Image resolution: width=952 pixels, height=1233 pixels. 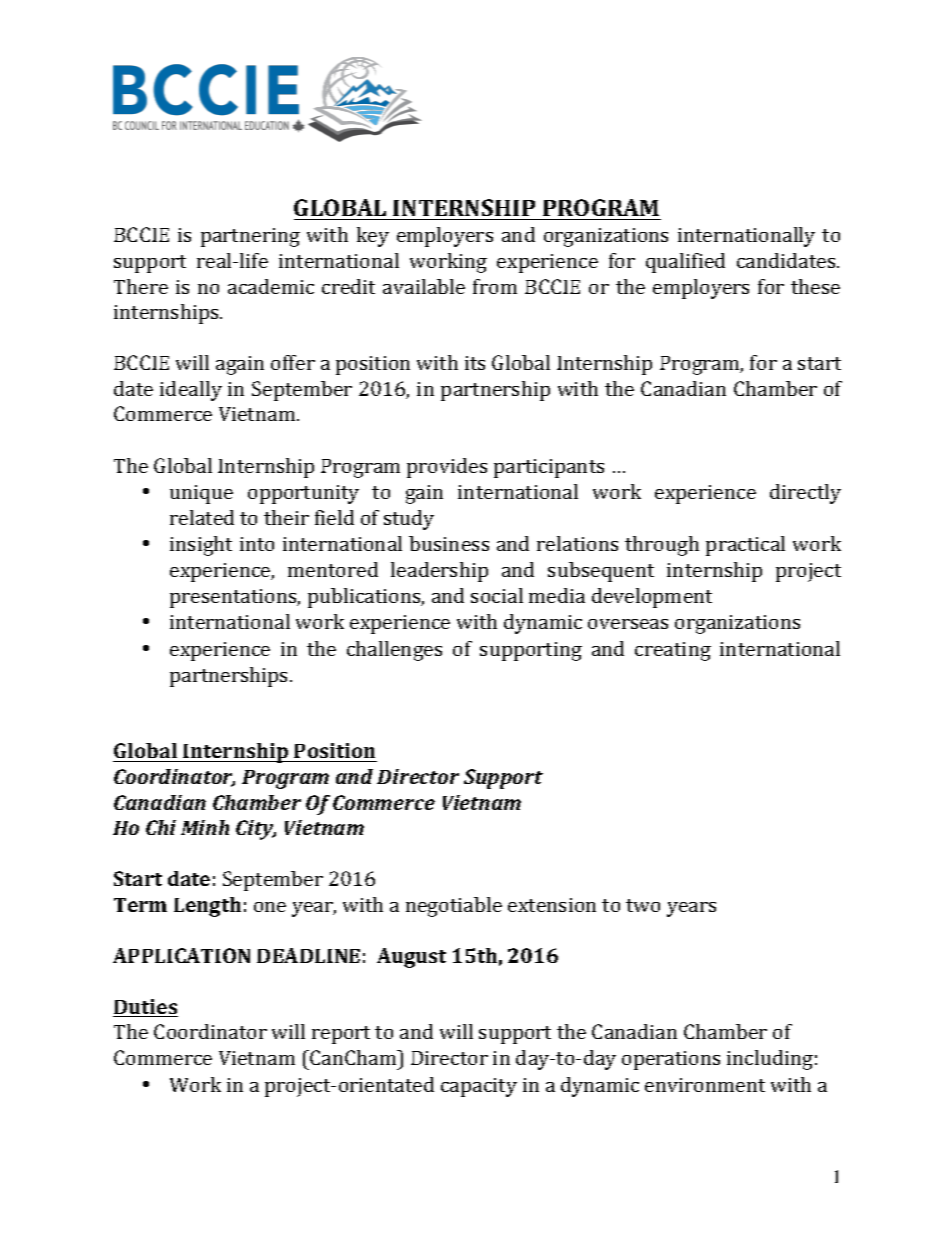 What do you see at coordinates (145, 1008) in the screenshot?
I see `Duties` at bounding box center [145, 1008].
